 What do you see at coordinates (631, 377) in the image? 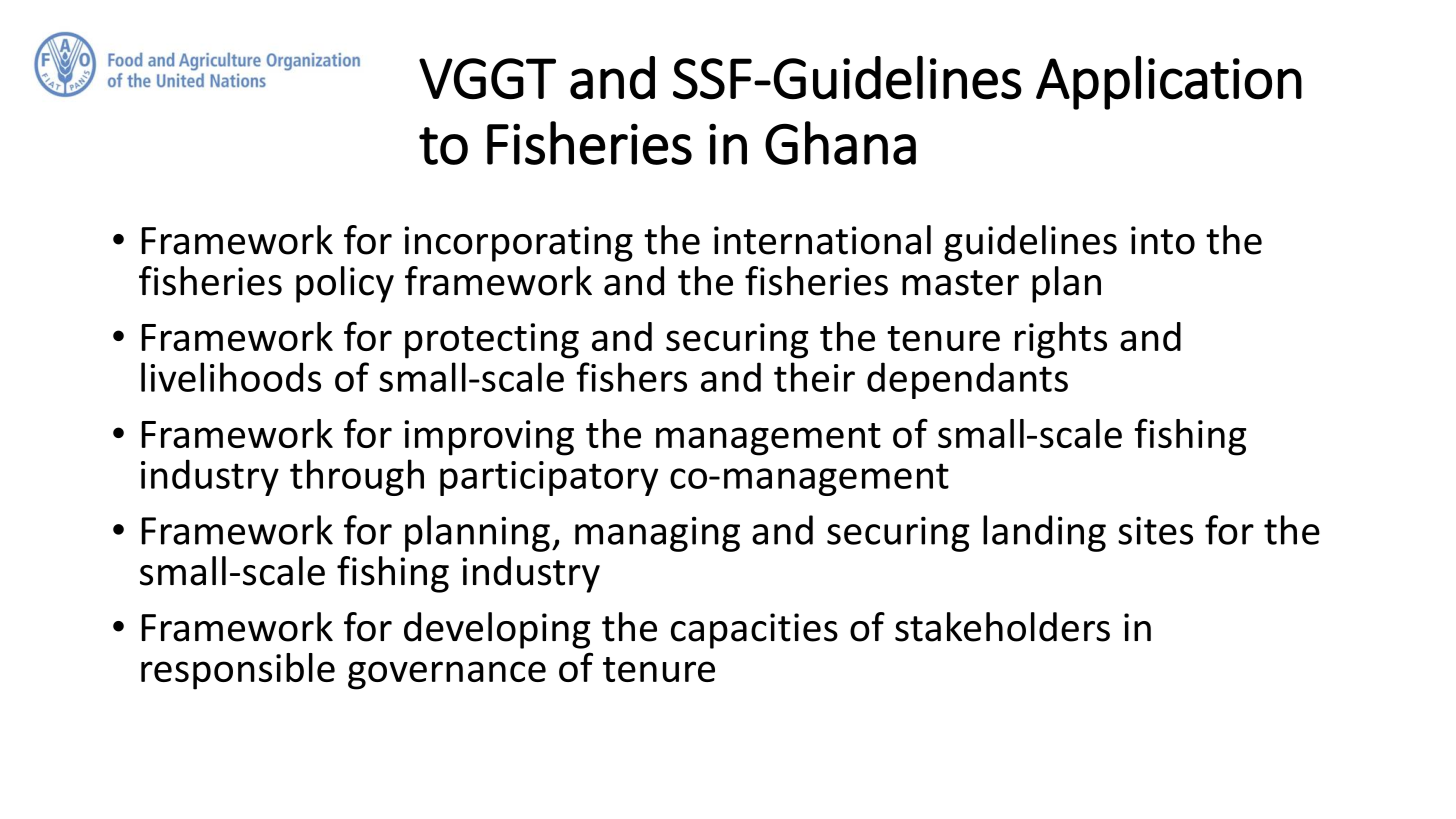
I see `fishers` at bounding box center [631, 377].
